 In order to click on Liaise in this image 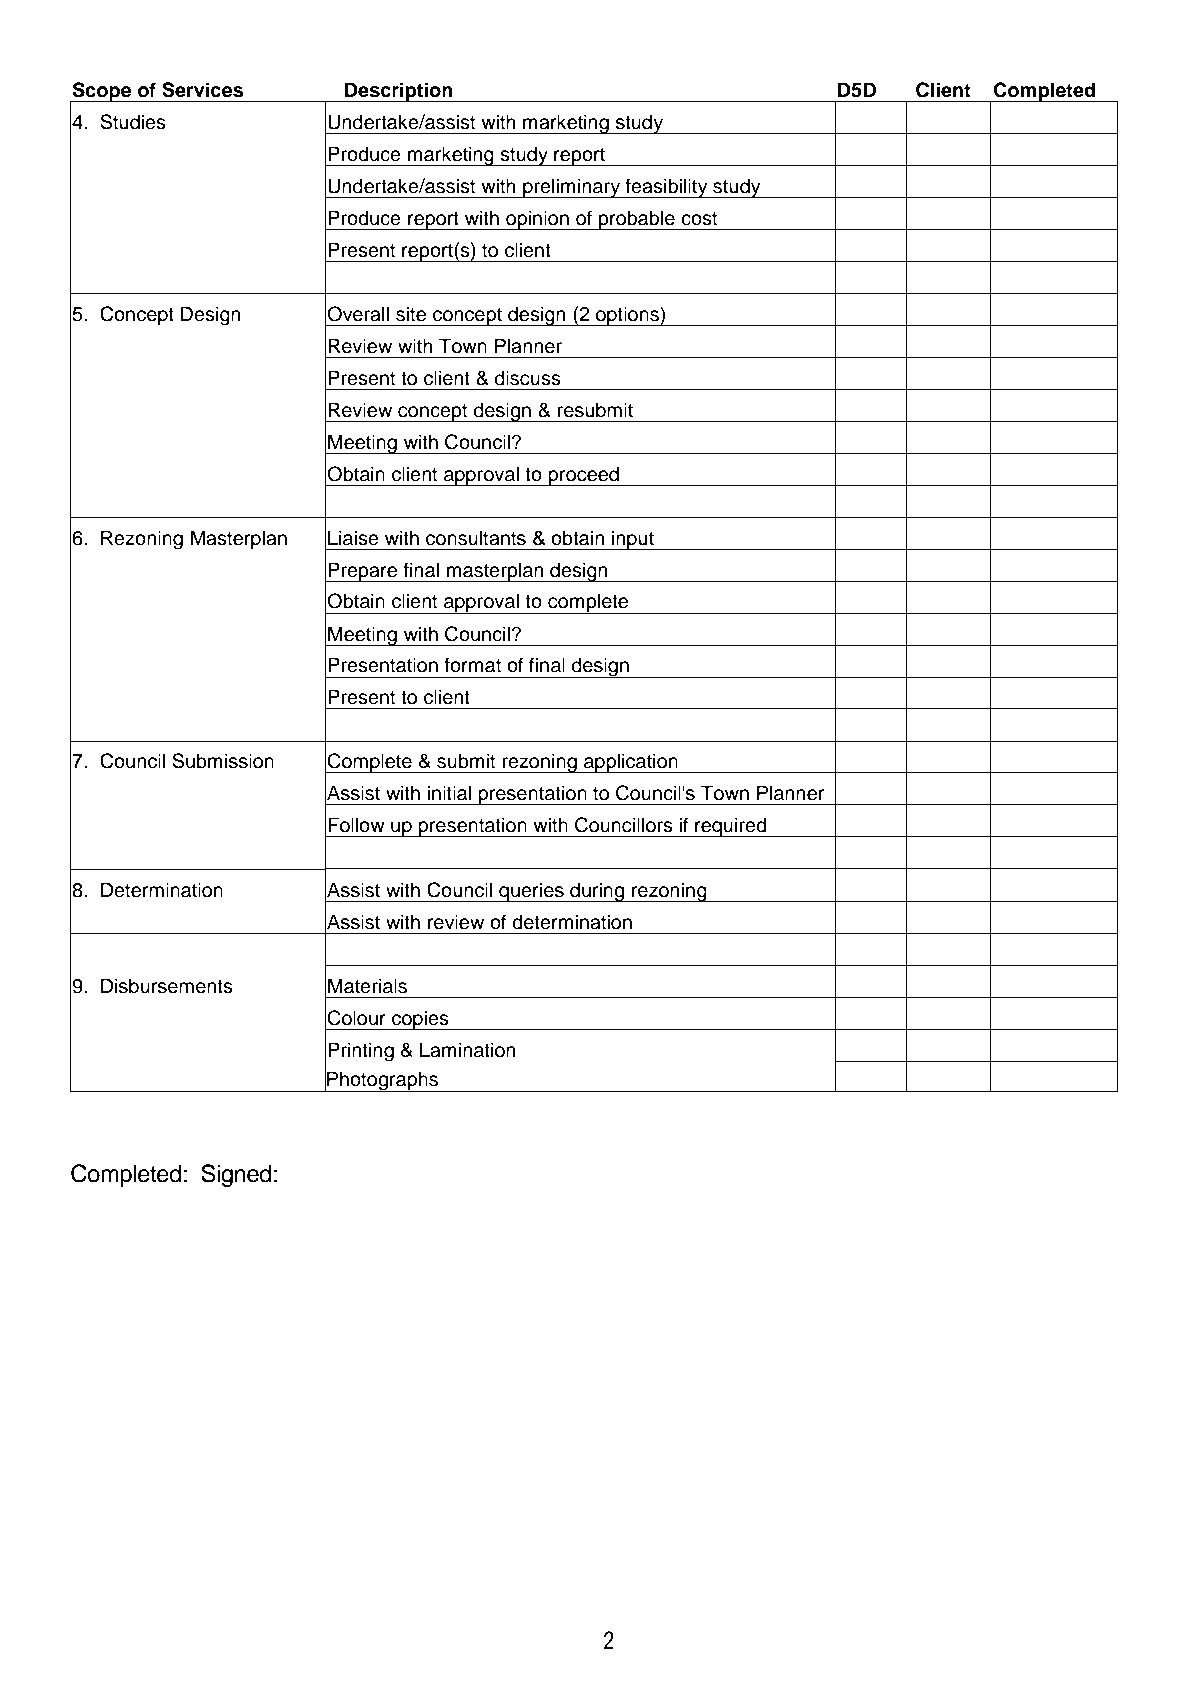, I will do `click(353, 538)`.
